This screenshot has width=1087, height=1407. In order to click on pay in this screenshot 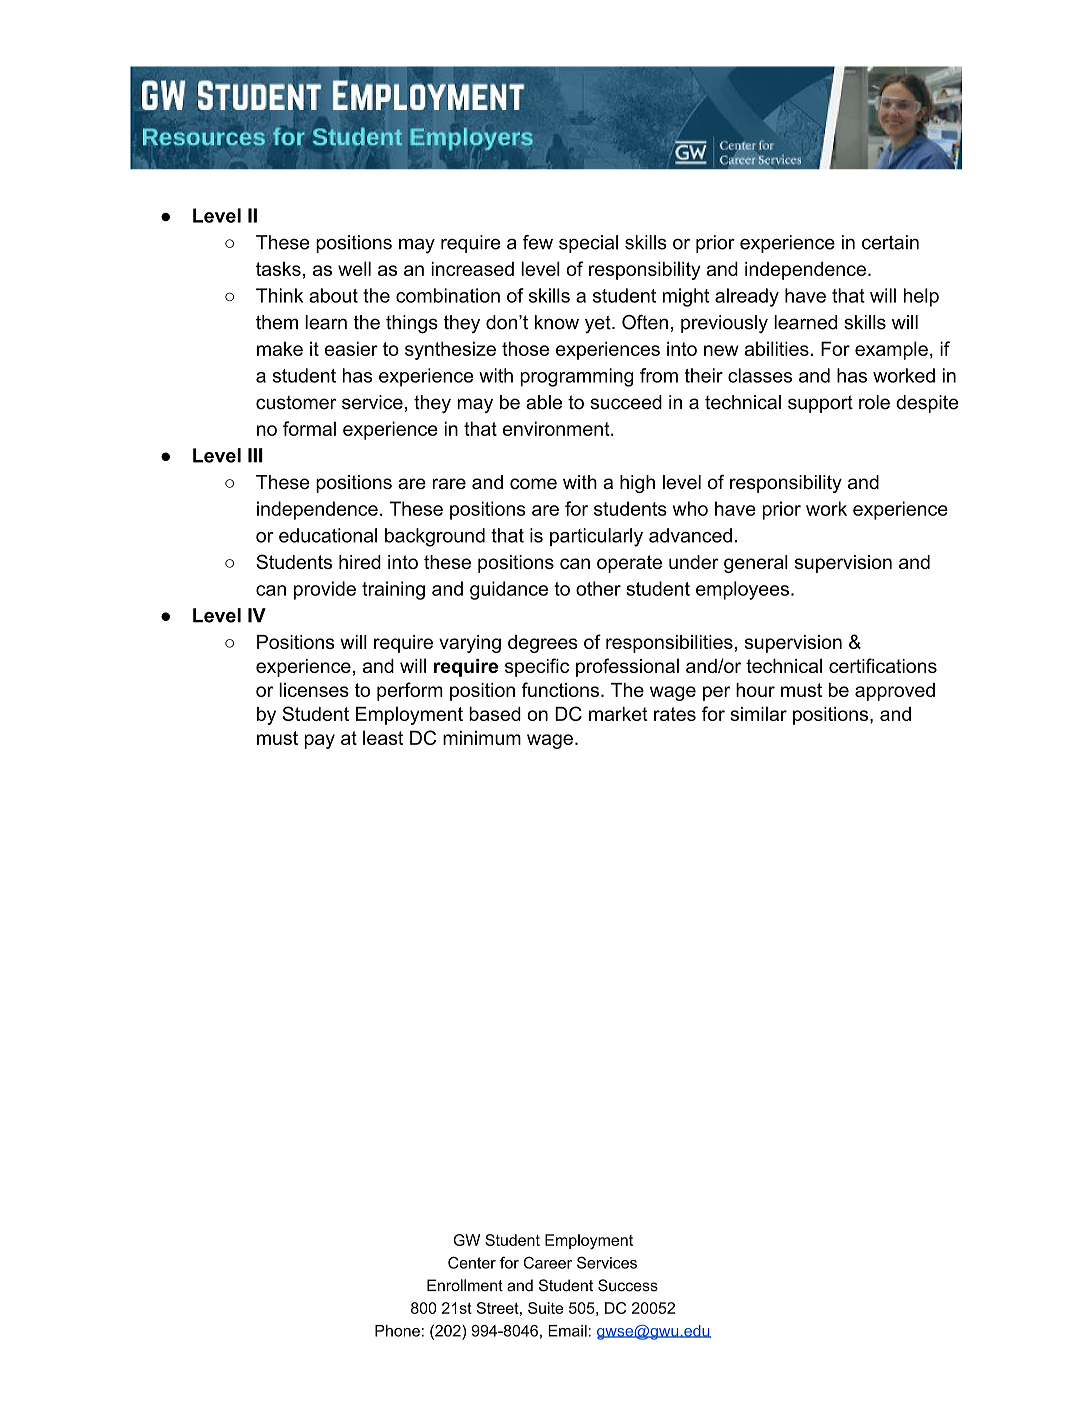, I will do `click(319, 741)`.
